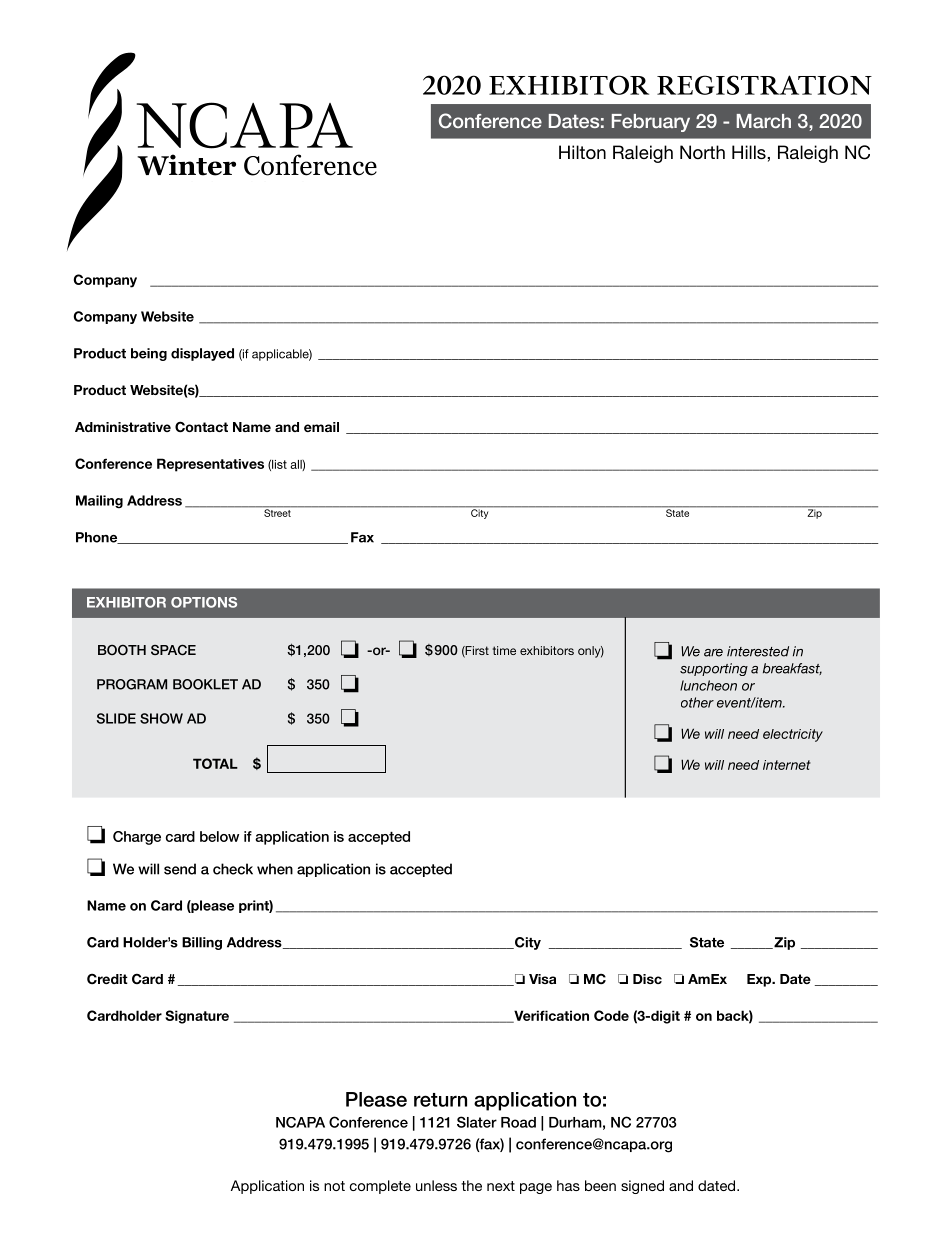 This screenshot has width=952, height=1233. What do you see at coordinates (504, 650) in the screenshot?
I see `time` at bounding box center [504, 650].
